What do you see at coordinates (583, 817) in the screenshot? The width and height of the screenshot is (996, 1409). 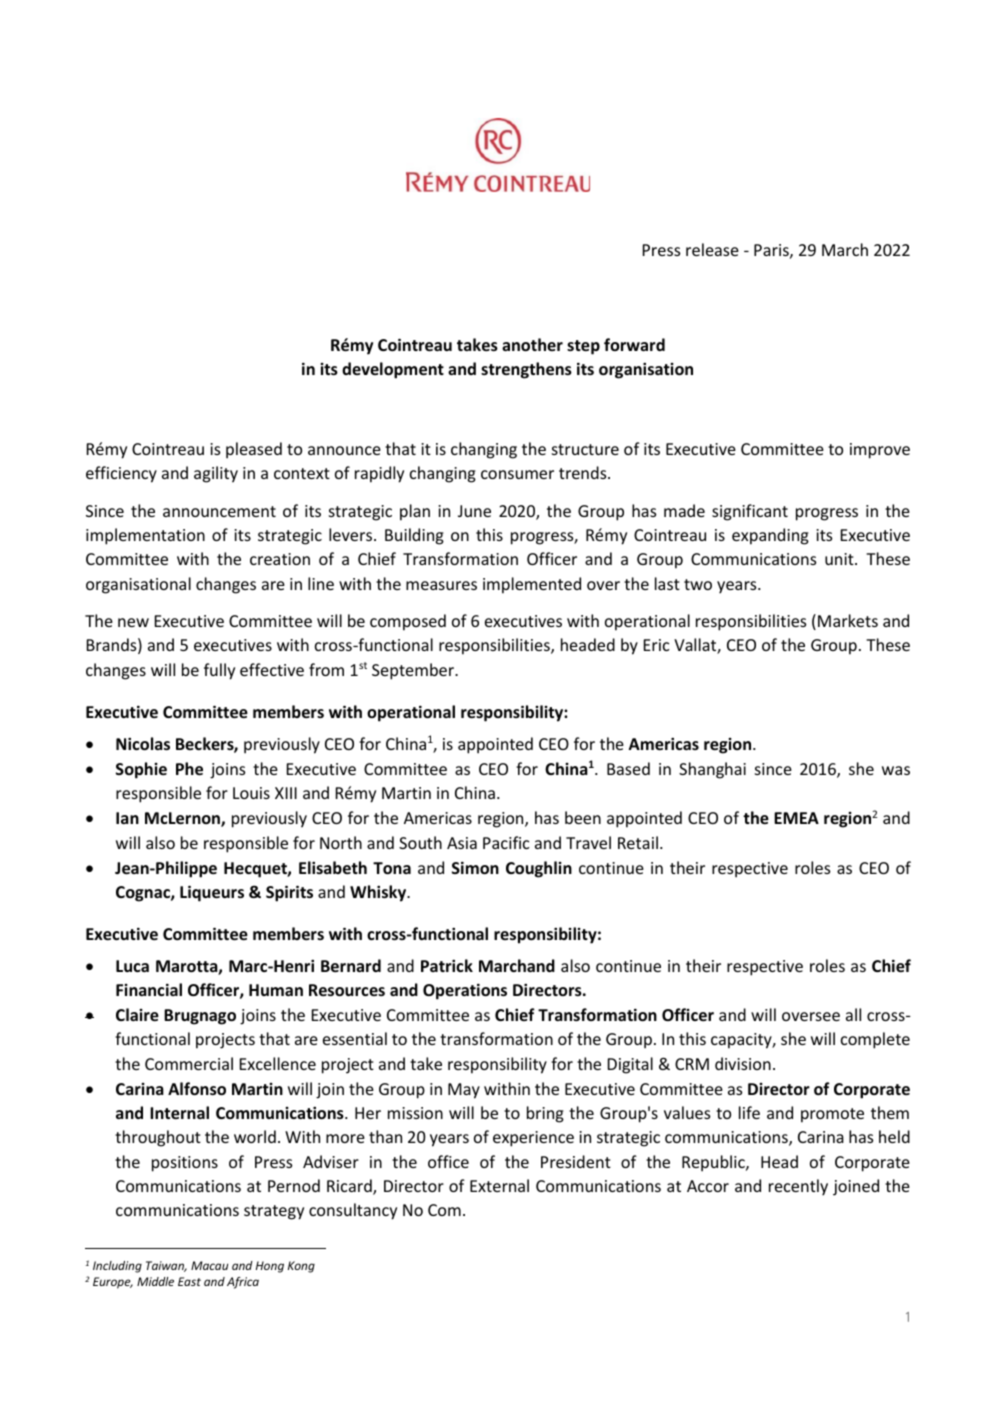 I see `been` at bounding box center [583, 817].
